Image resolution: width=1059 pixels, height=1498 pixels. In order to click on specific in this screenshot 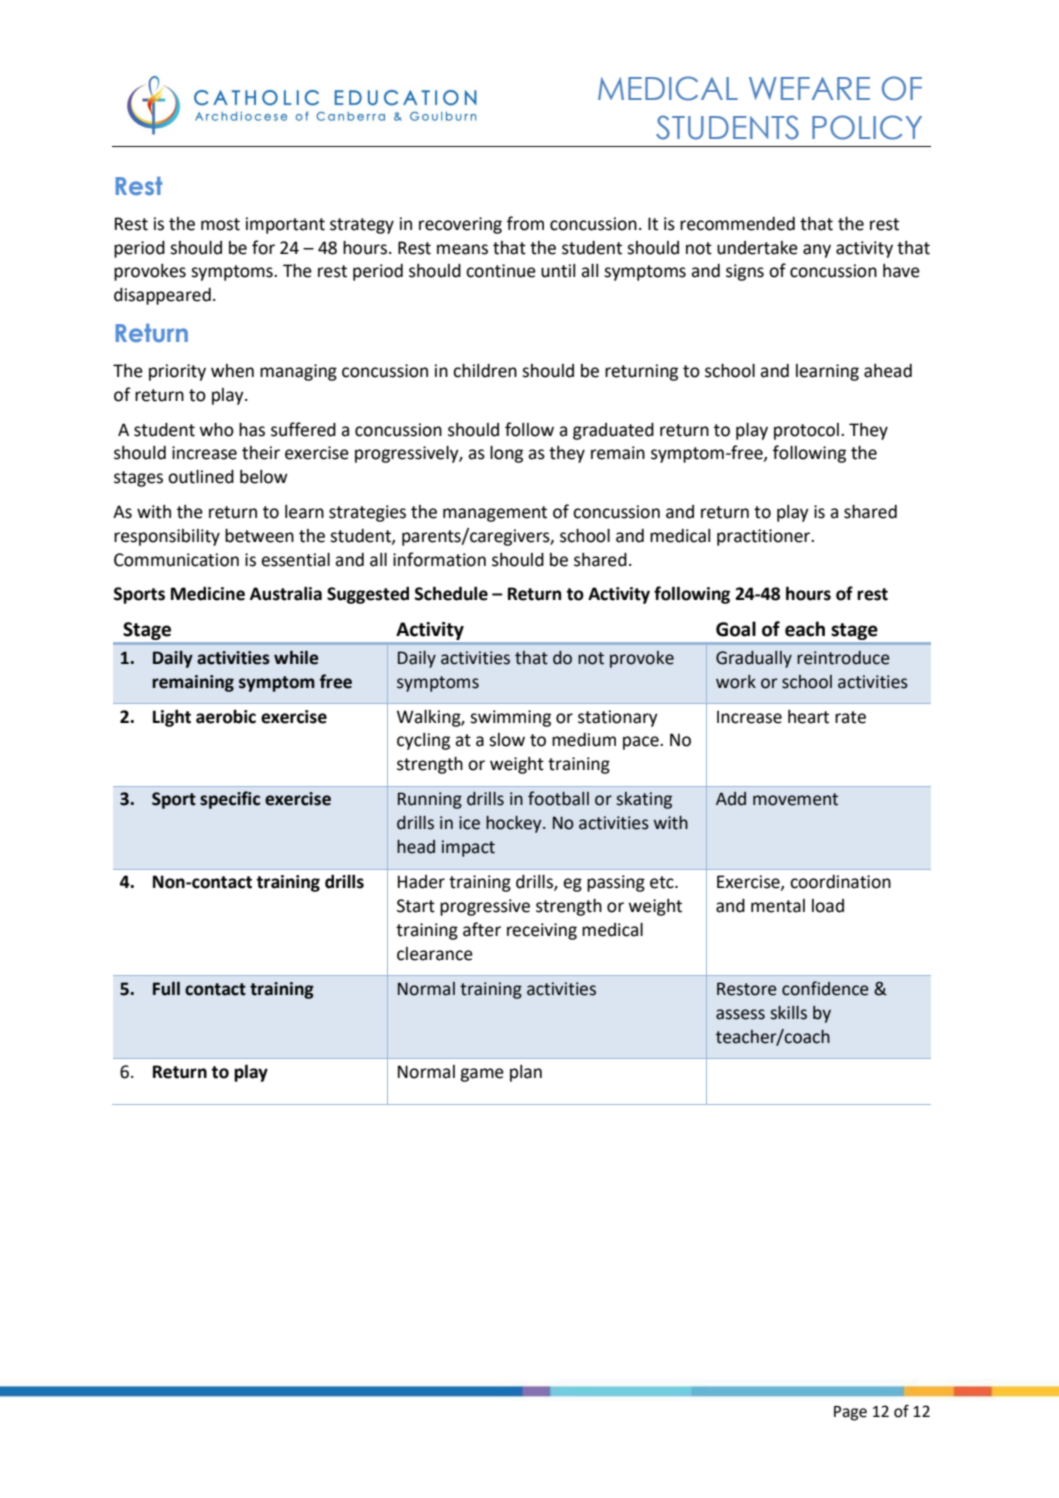, I will do `click(230, 800)`.
